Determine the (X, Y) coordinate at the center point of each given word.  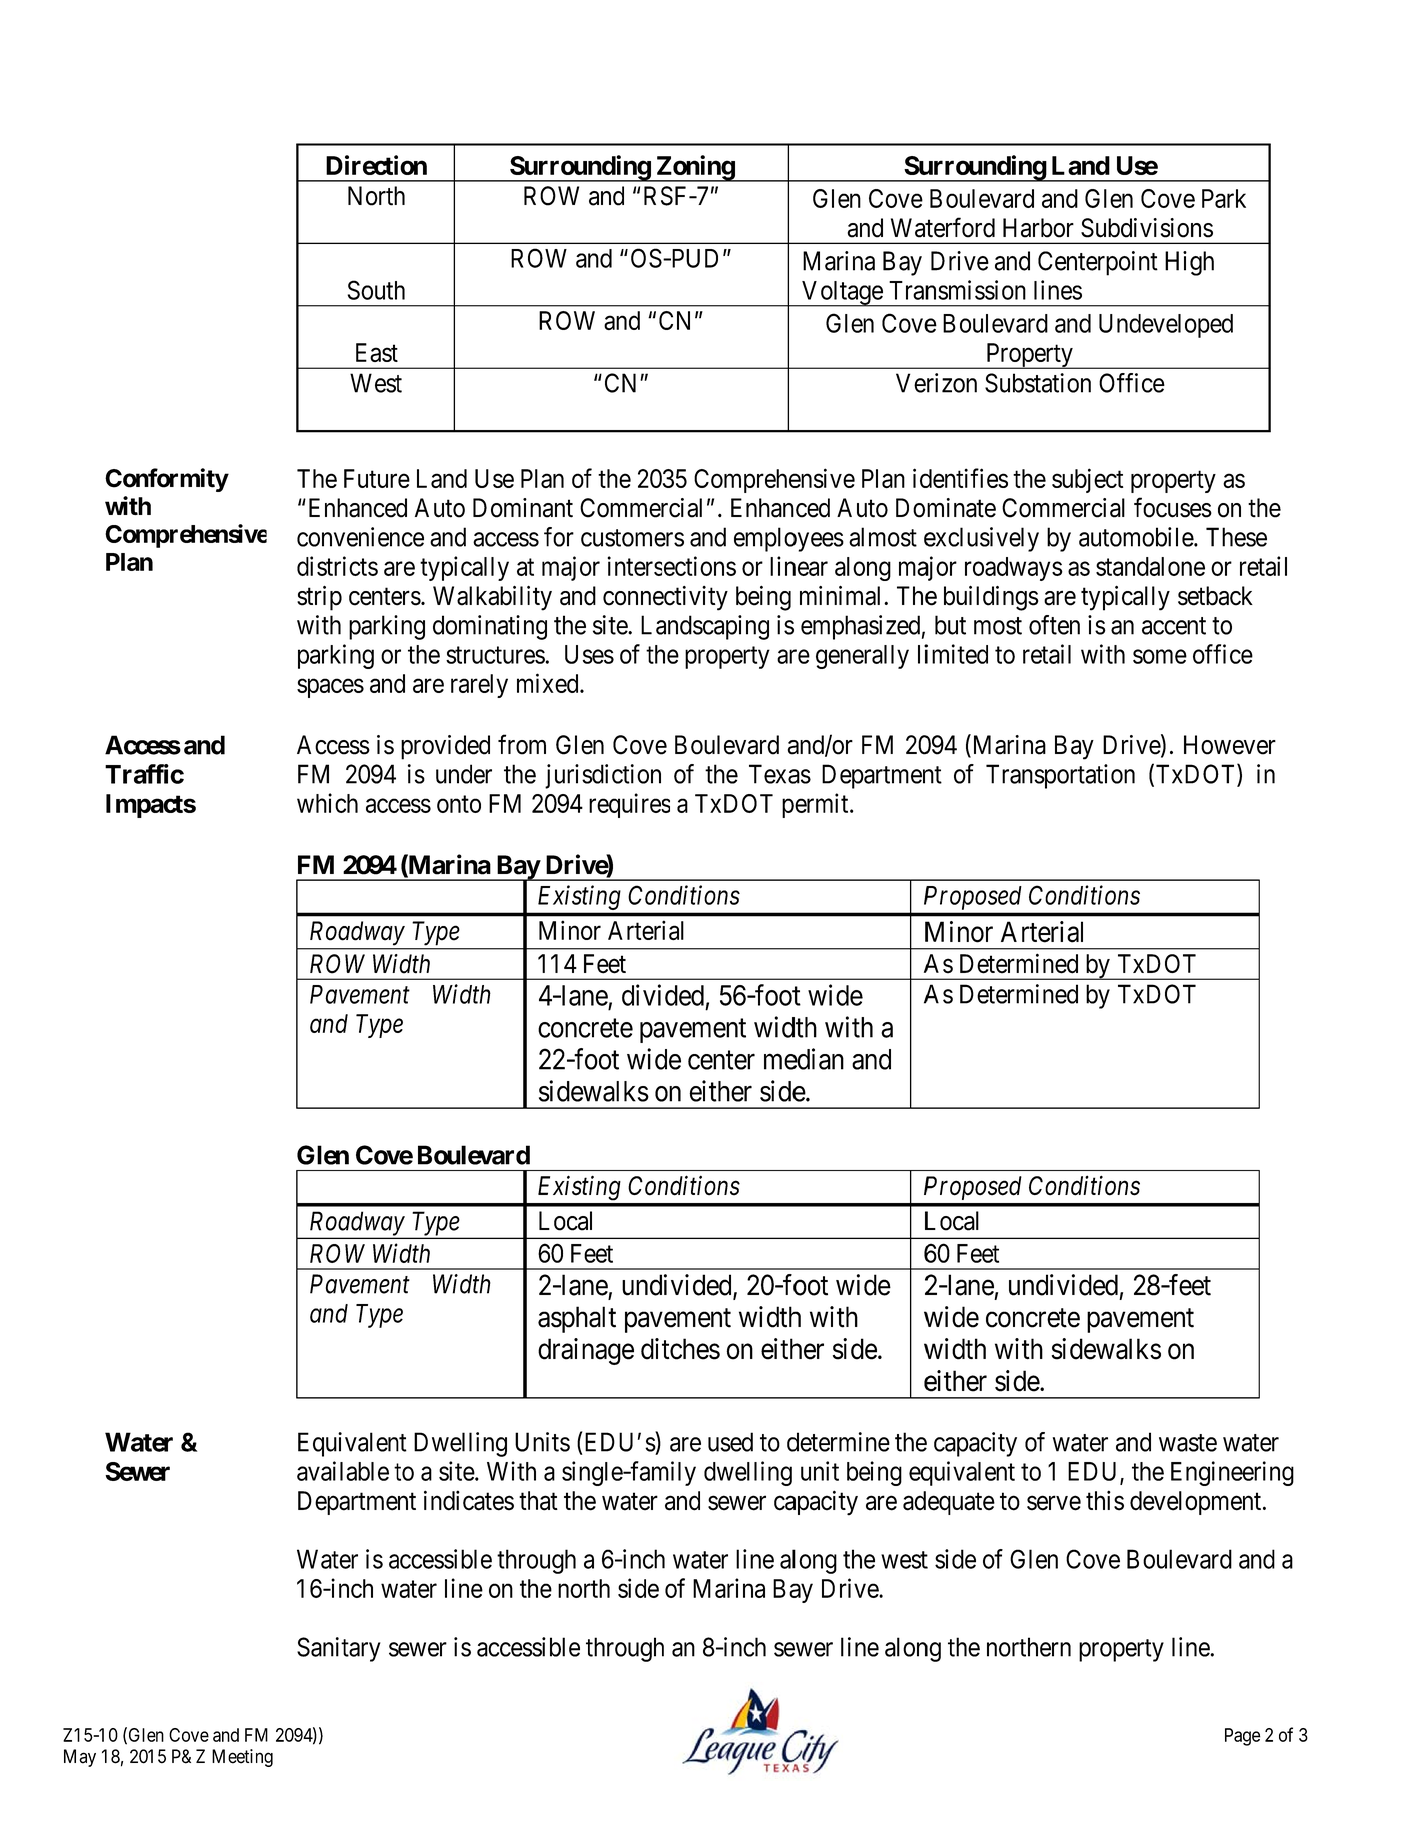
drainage (586, 1351)
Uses (589, 654)
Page (1242, 1737)
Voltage (842, 294)
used (730, 1442)
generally (862, 657)
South (376, 290)
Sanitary (339, 1649)
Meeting (242, 1758)
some (1160, 656)
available (343, 1471)
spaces (330, 688)
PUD (693, 258)
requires (629, 805)
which (327, 803)
